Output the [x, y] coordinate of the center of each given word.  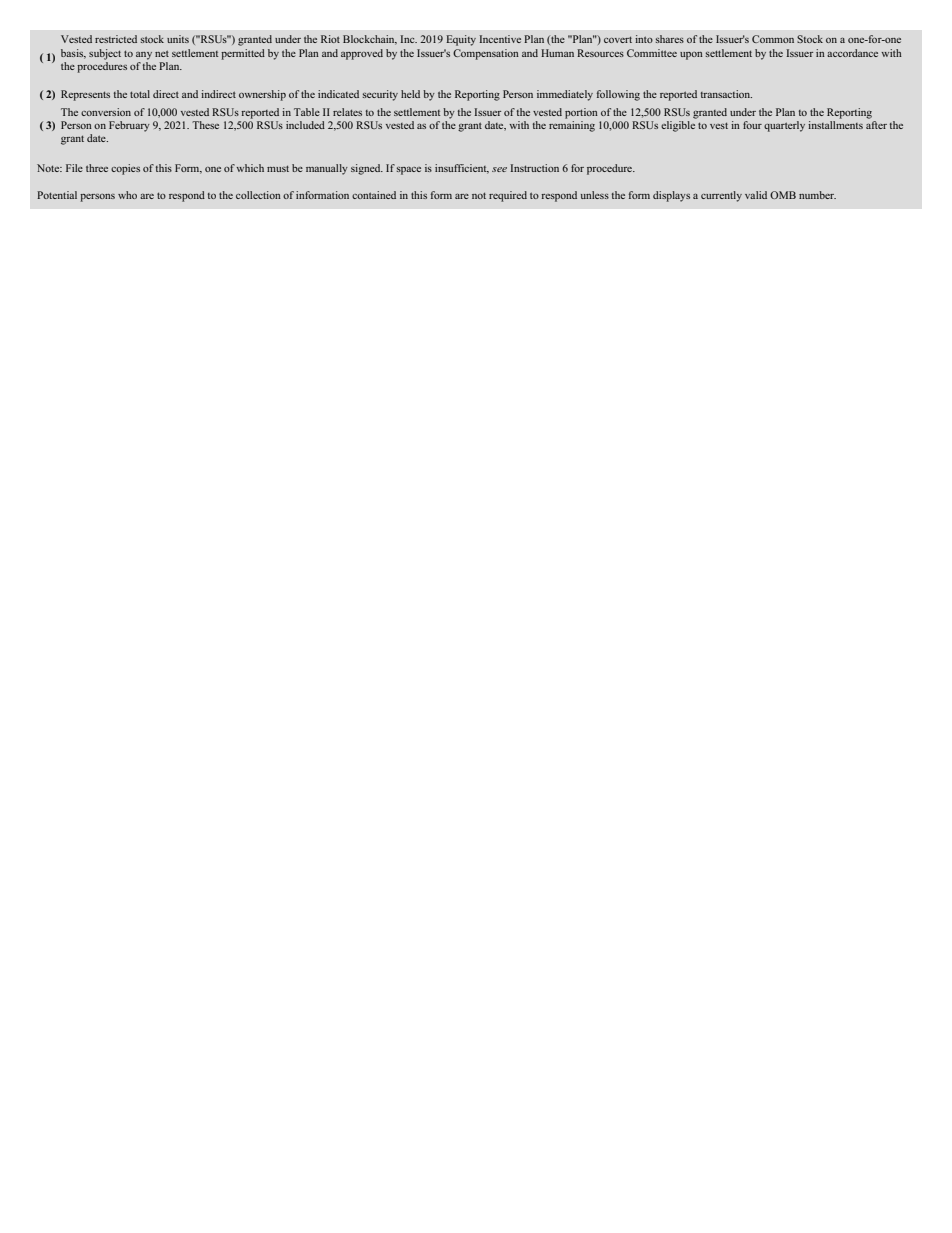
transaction [726, 94]
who [127, 195]
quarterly [784, 126]
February [129, 126]
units [178, 39]
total [140, 94]
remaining [572, 126]
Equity [461, 40]
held [410, 94]
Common [773, 39]
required [508, 196]
